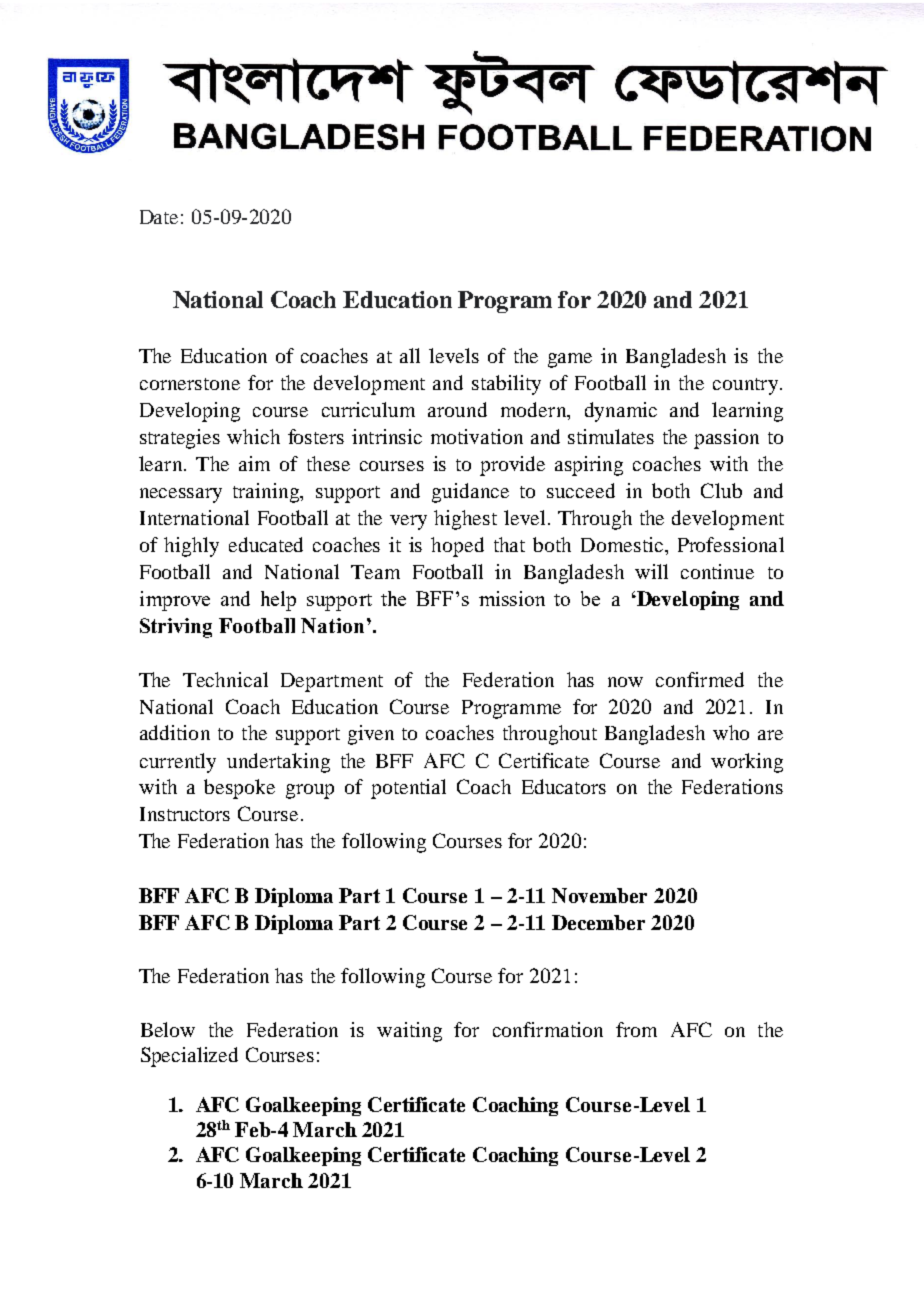 The width and height of the page is (924, 1307). What do you see at coordinates (731, 544) in the page?
I see `Professional` at bounding box center [731, 544].
